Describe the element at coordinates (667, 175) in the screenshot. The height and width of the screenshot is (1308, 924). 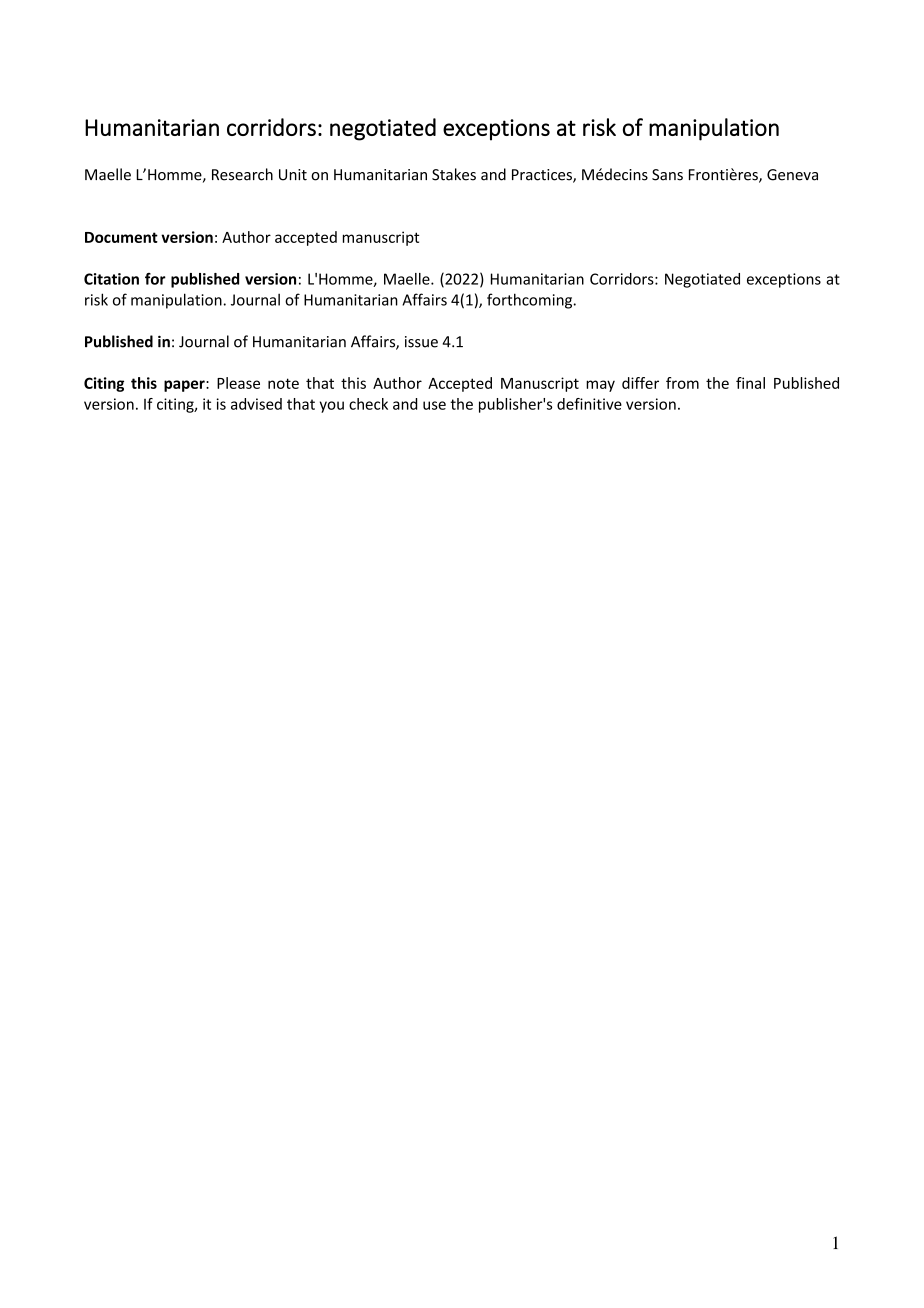
I see `Sans` at that location.
